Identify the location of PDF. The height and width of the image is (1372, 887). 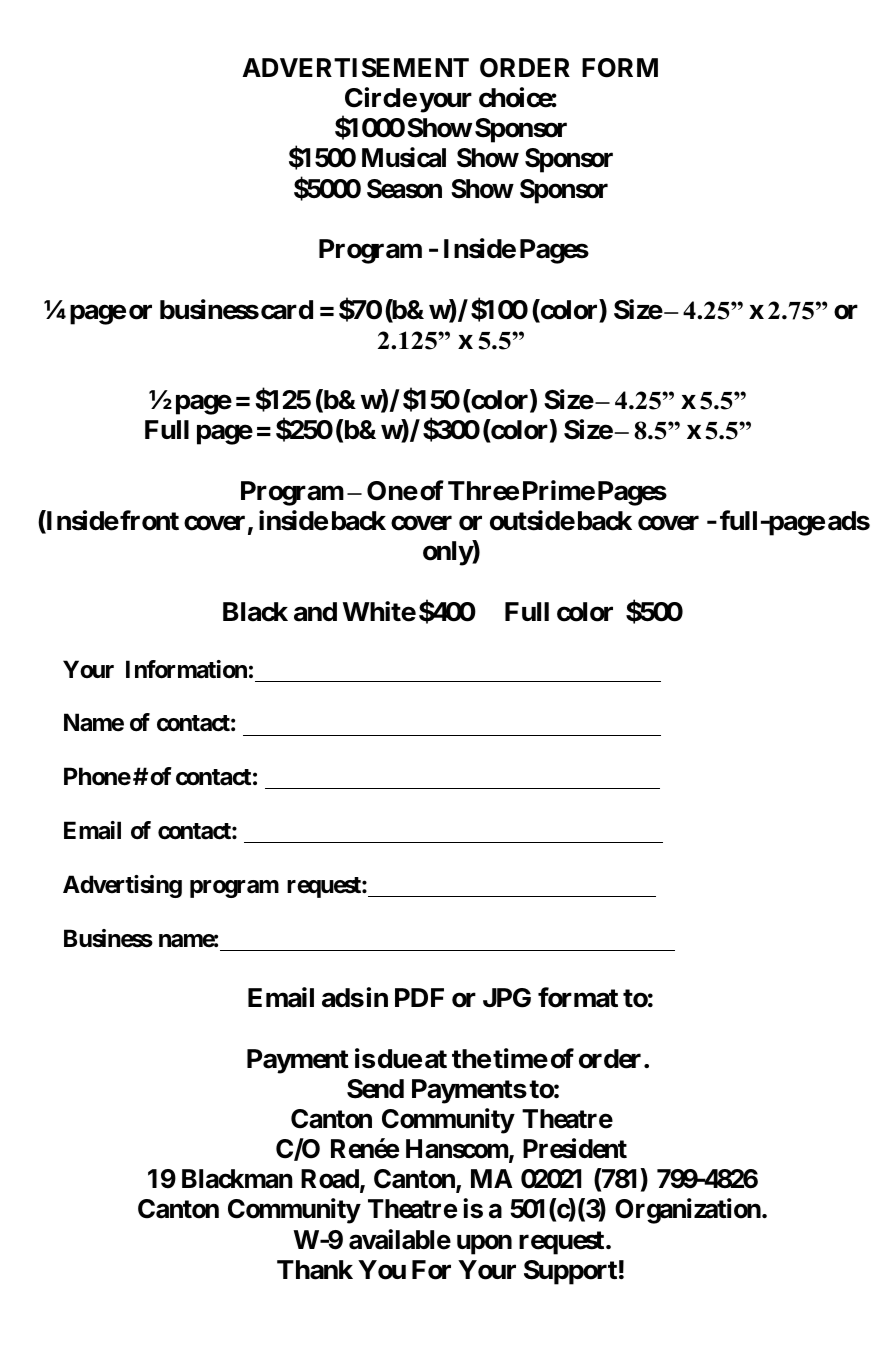
(419, 997).
